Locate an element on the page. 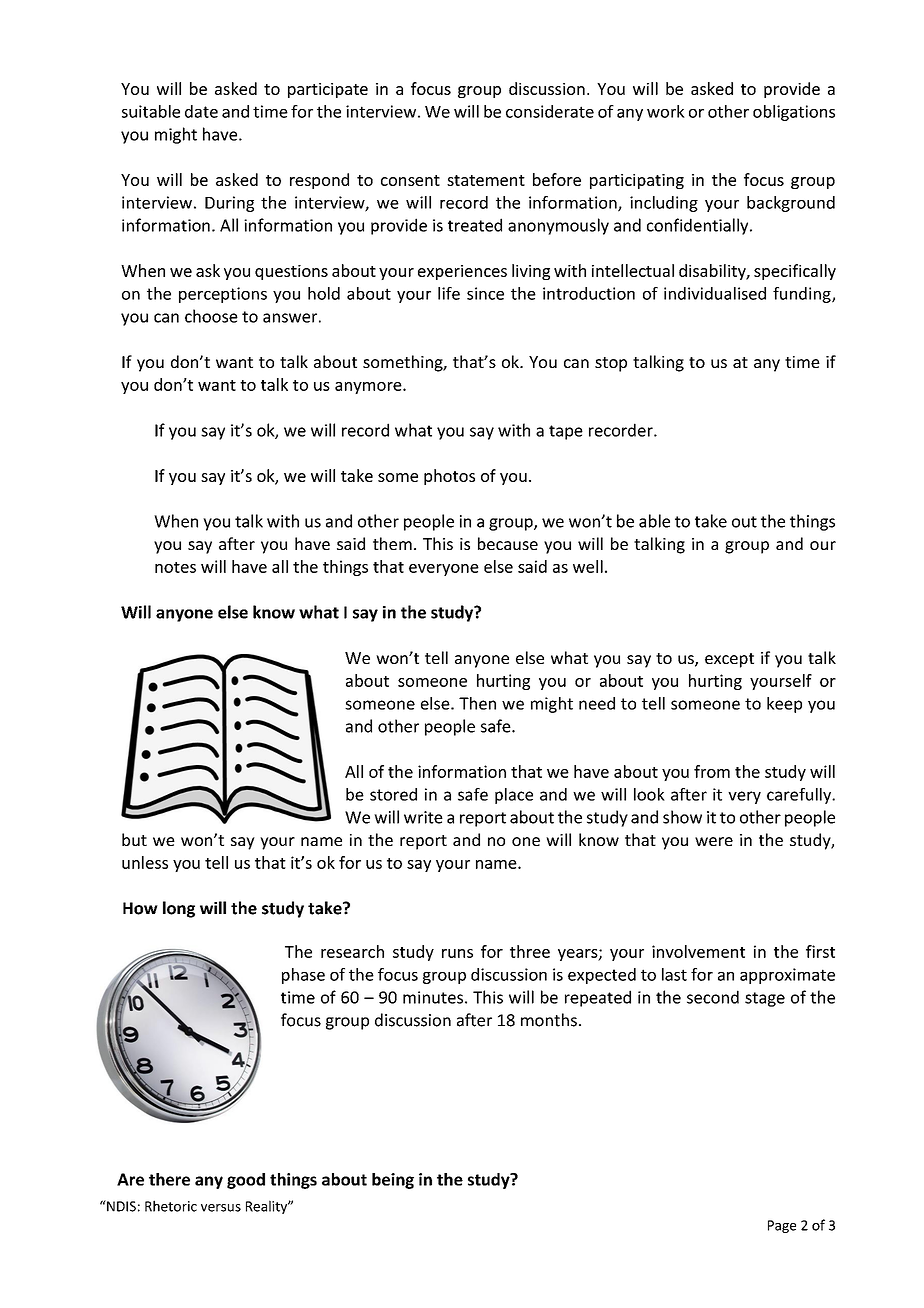 This page has height=1308, width=924. Then is located at coordinates (477, 703).
